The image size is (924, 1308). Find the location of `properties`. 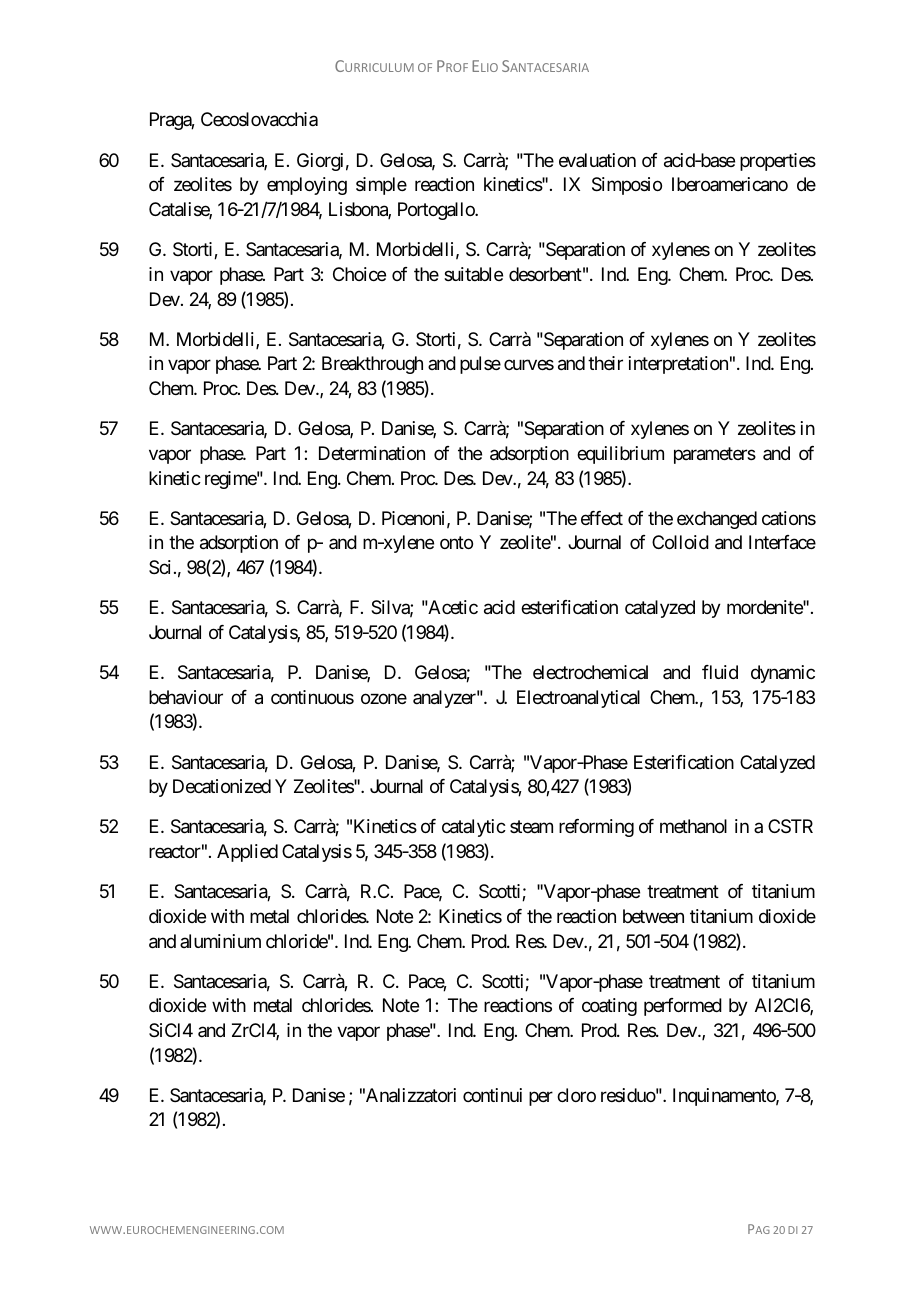

properties is located at coordinates (778, 162).
